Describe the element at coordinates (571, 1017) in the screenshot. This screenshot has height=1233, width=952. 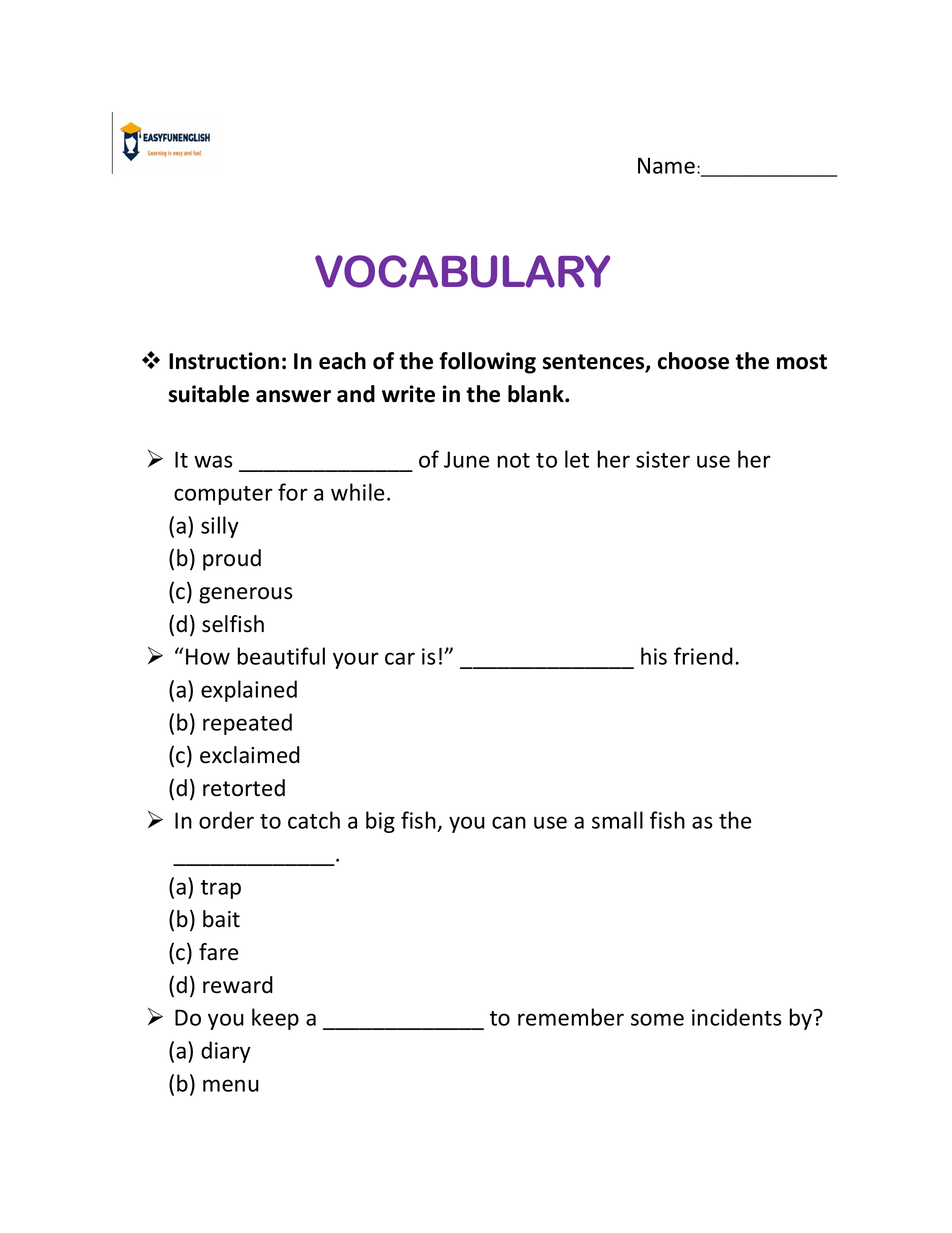
I see `remember` at that location.
